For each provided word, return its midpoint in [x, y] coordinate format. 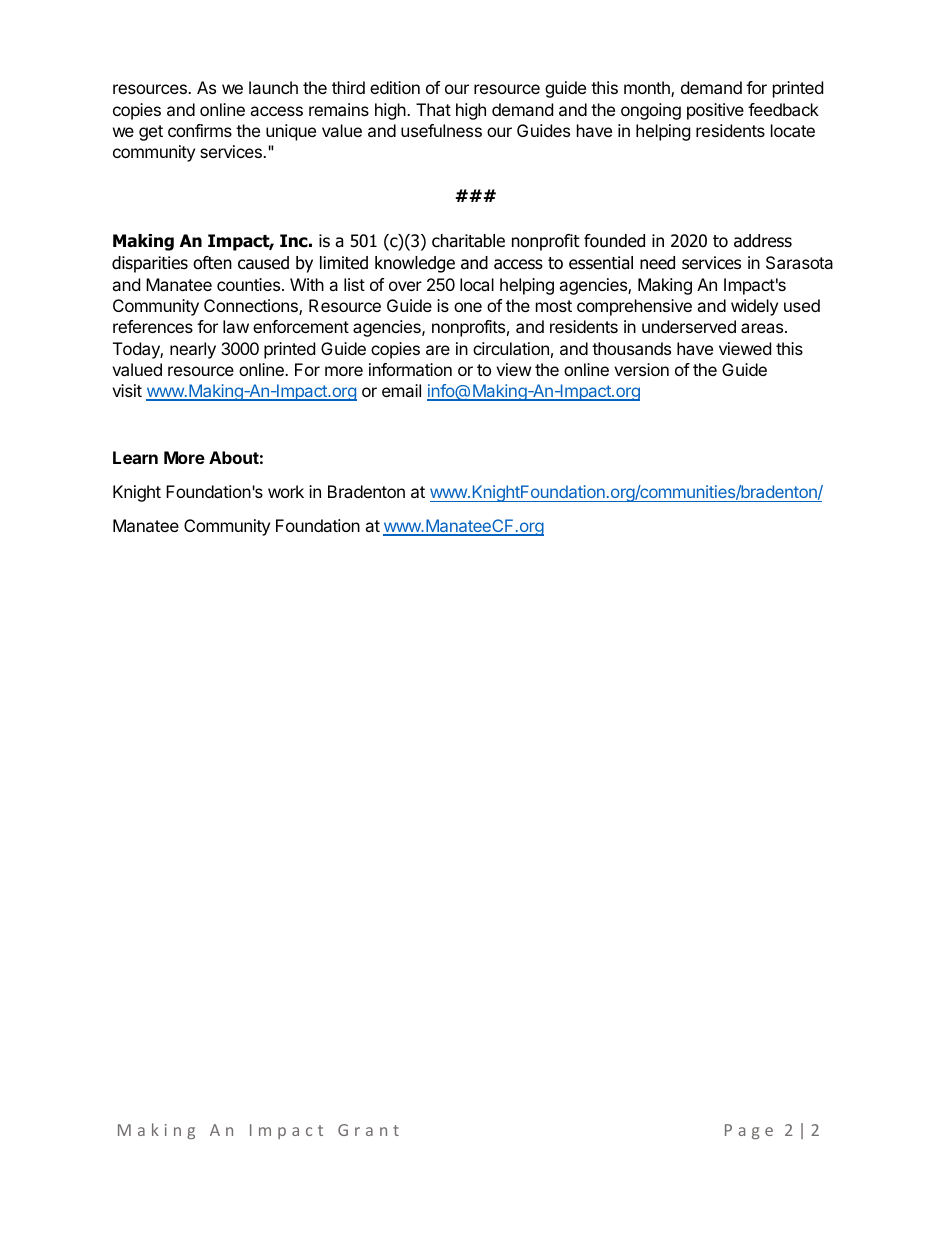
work [286, 491]
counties [248, 284]
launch [273, 87]
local [477, 284]
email [401, 390]
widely [754, 307]
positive [715, 111]
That [433, 109]
